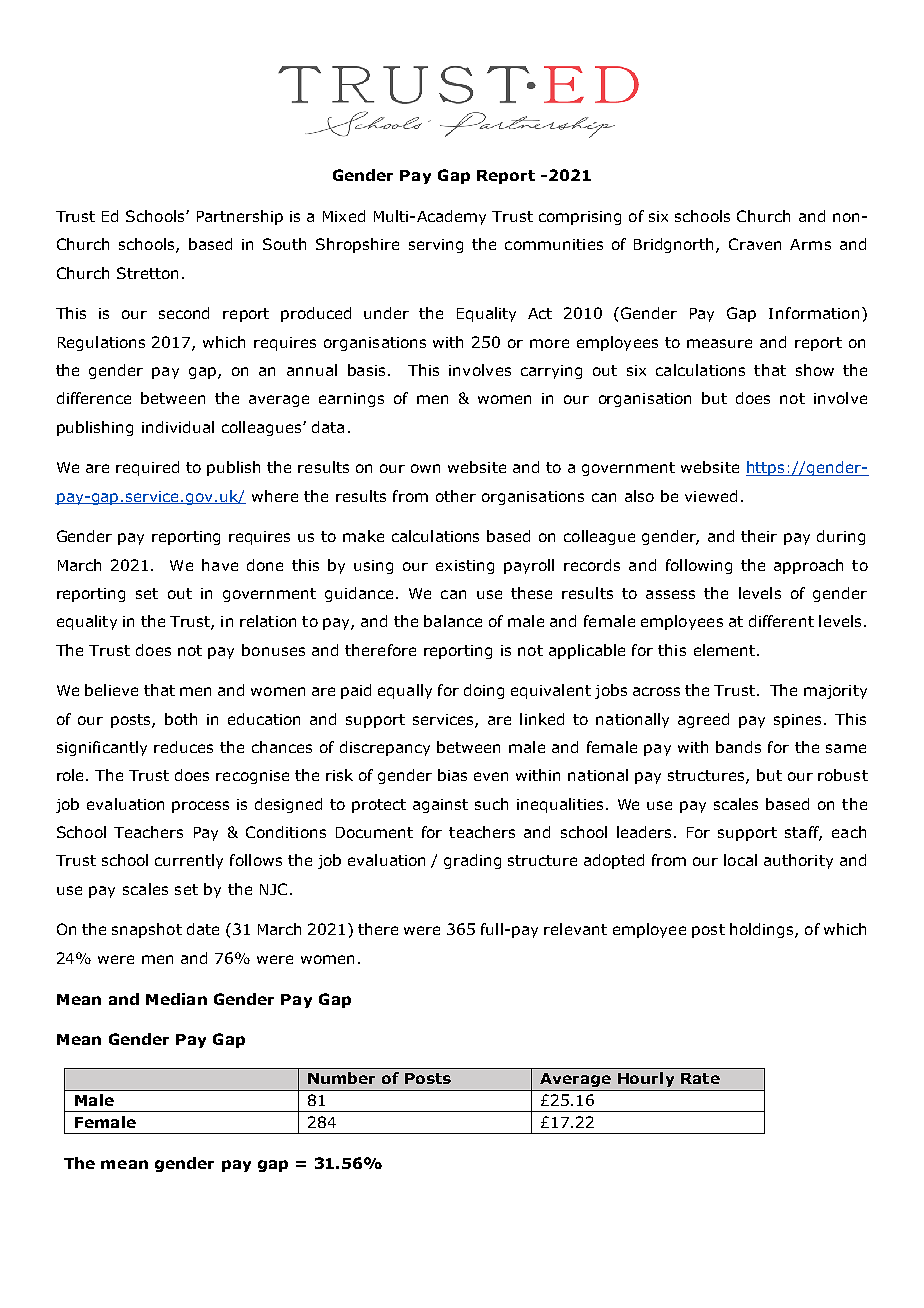 The image size is (924, 1308). What do you see at coordinates (200, 807) in the screenshot?
I see `process` at bounding box center [200, 807].
